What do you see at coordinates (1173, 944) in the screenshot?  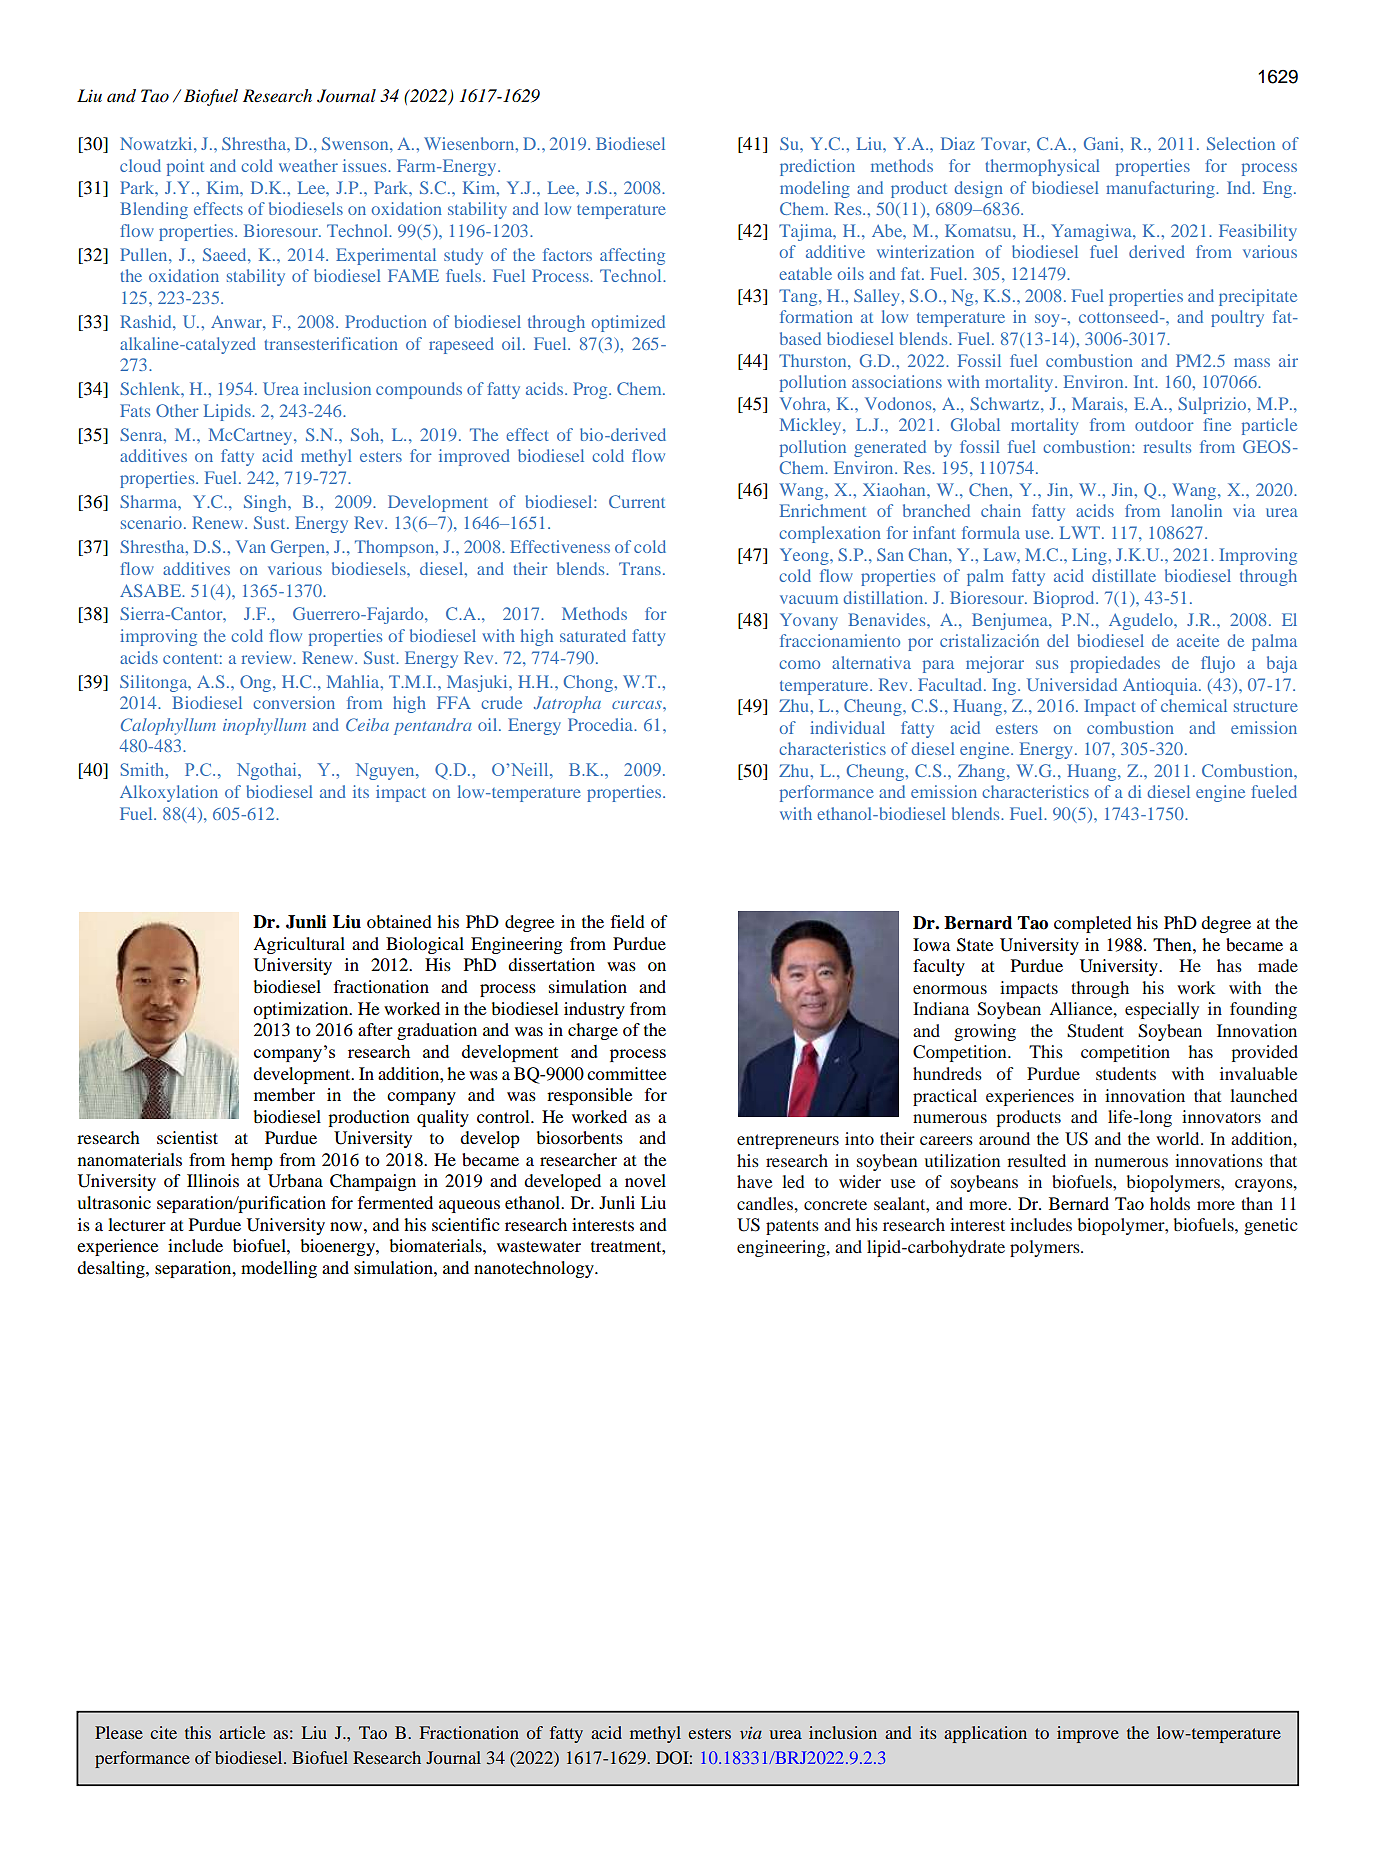 I see `Then` at bounding box center [1173, 944].
